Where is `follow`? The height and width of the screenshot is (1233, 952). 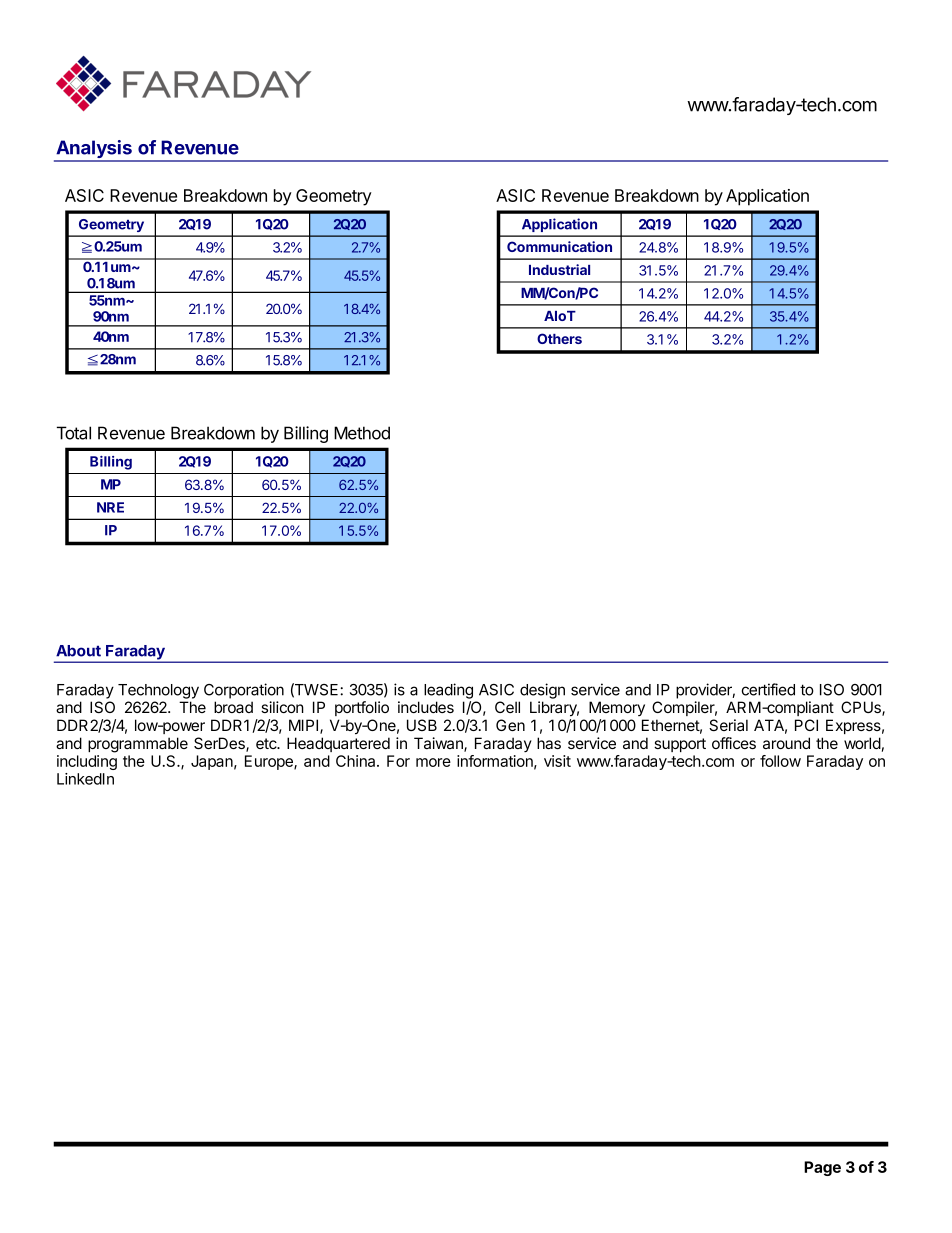
follow is located at coordinates (780, 761).
